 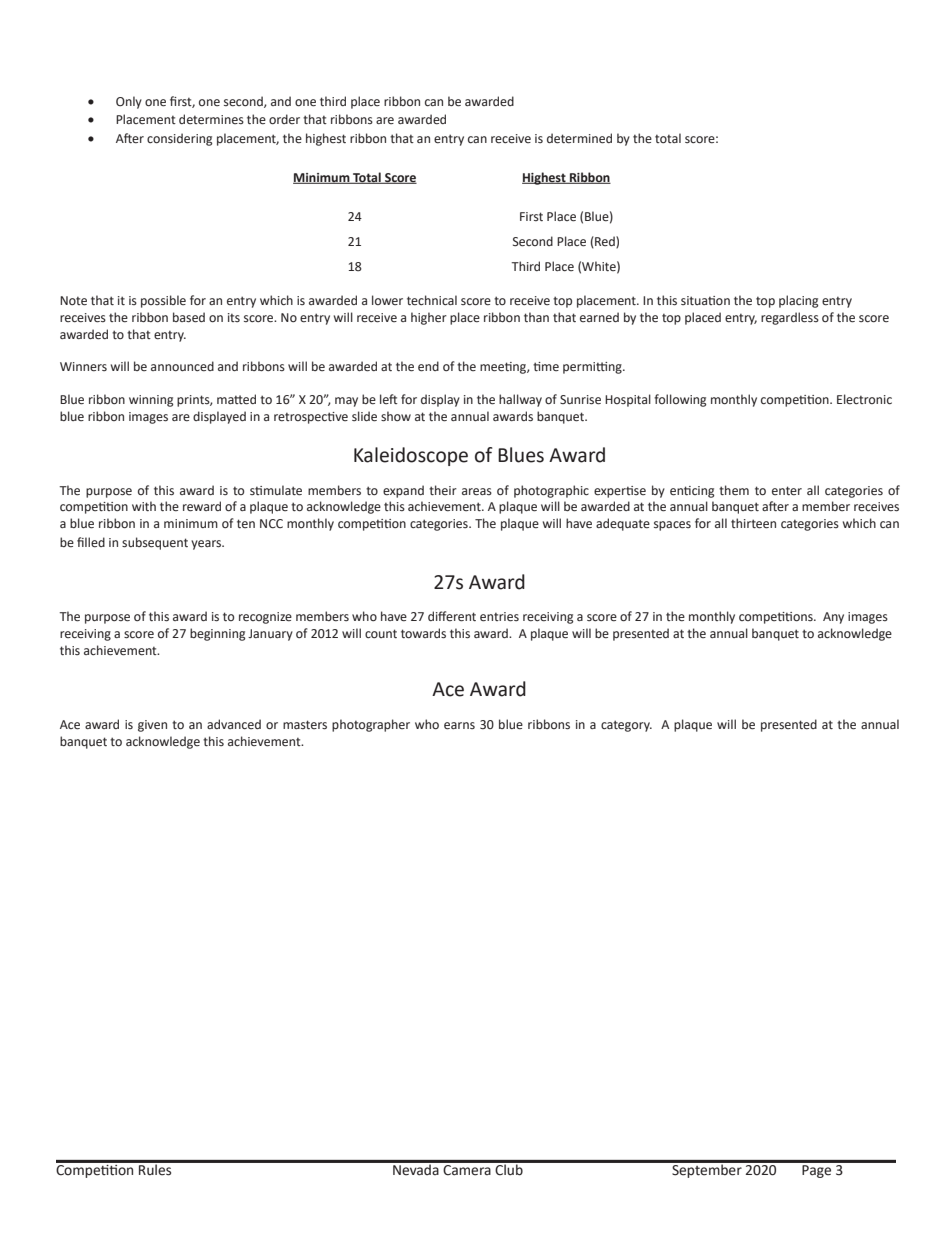 I want to click on determined, so click(x=579, y=138).
